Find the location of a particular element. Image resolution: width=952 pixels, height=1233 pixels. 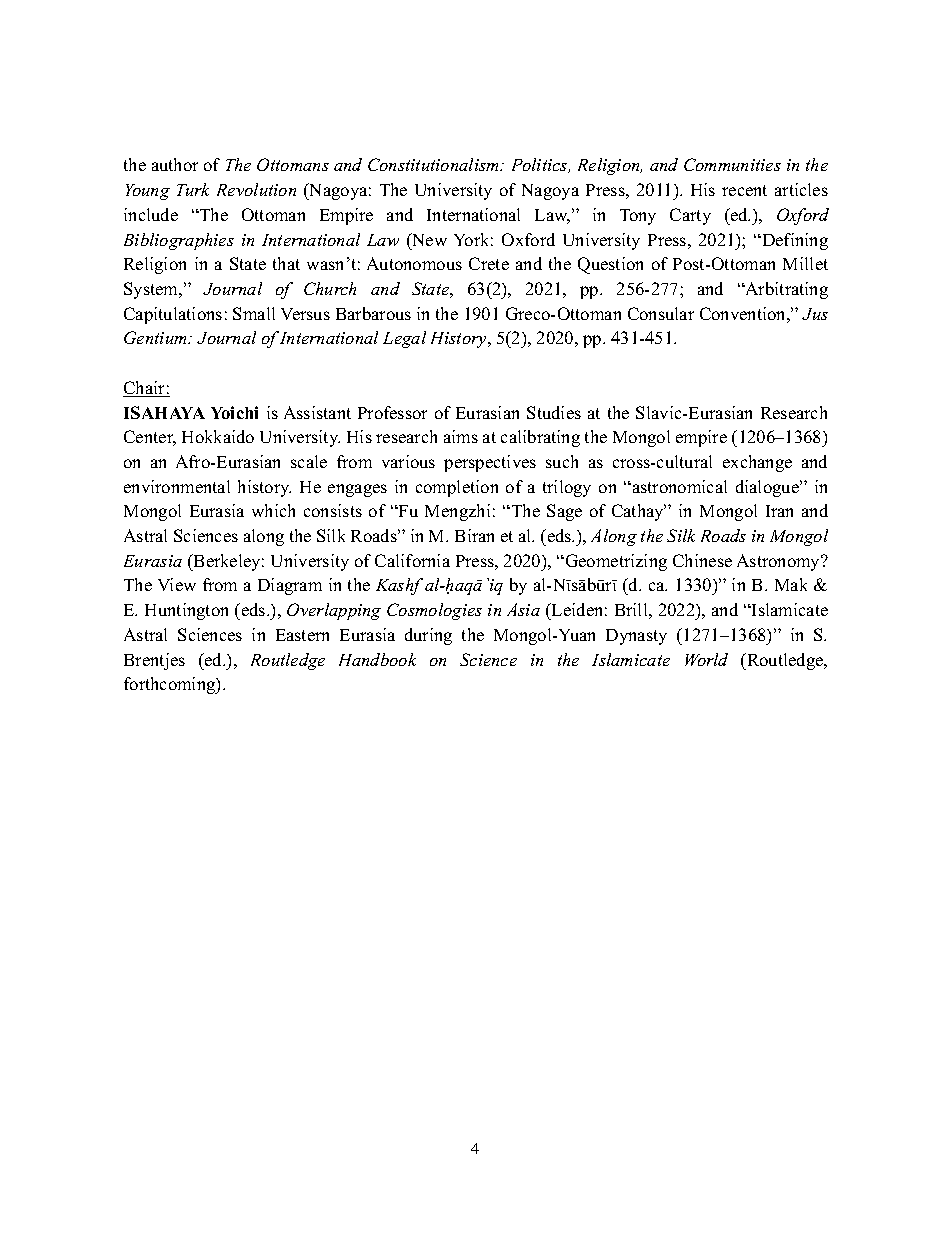

Crete is located at coordinates (489, 263).
